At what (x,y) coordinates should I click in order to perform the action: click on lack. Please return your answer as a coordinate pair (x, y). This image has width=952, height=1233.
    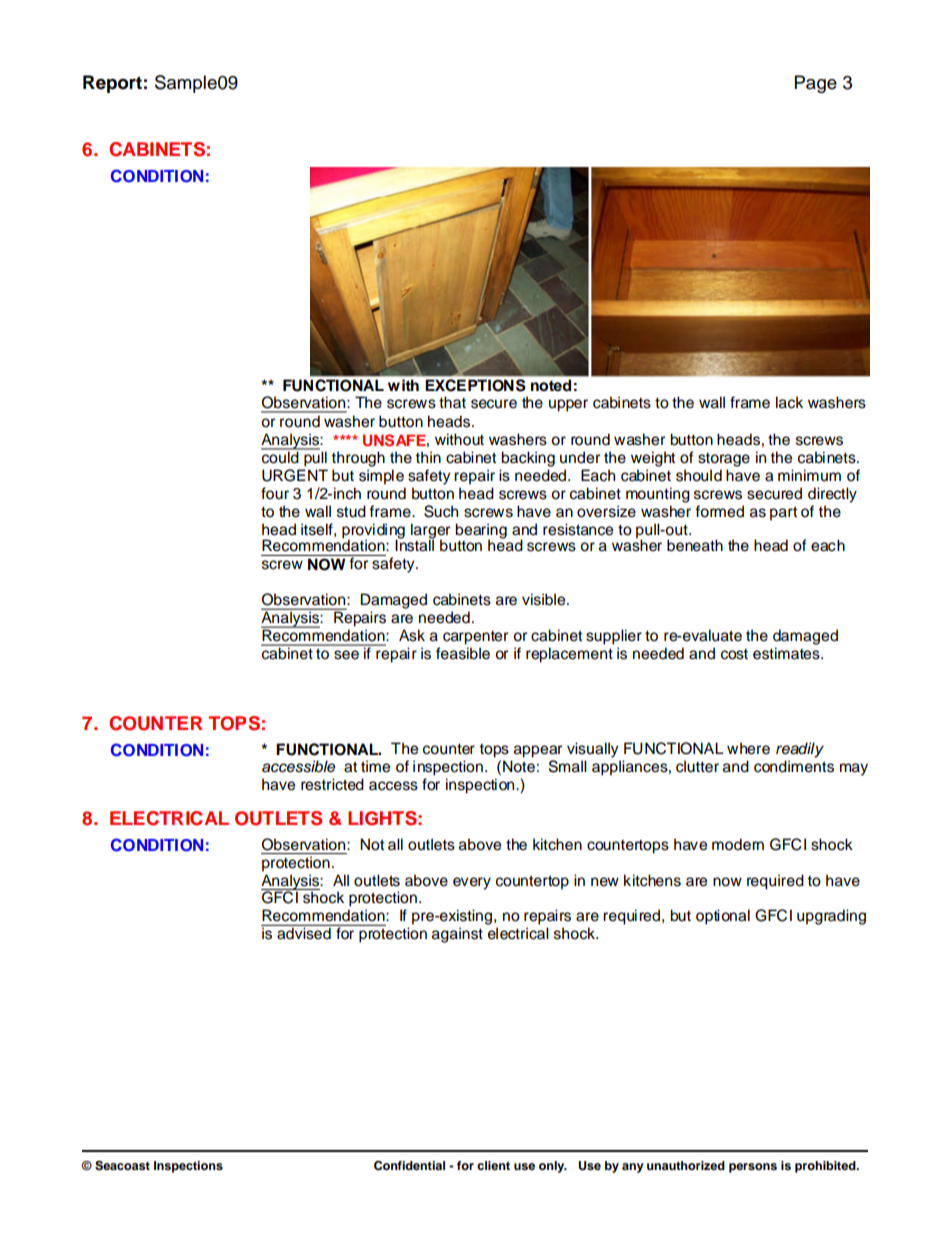
    Looking at the image, I should click on (789, 402).
